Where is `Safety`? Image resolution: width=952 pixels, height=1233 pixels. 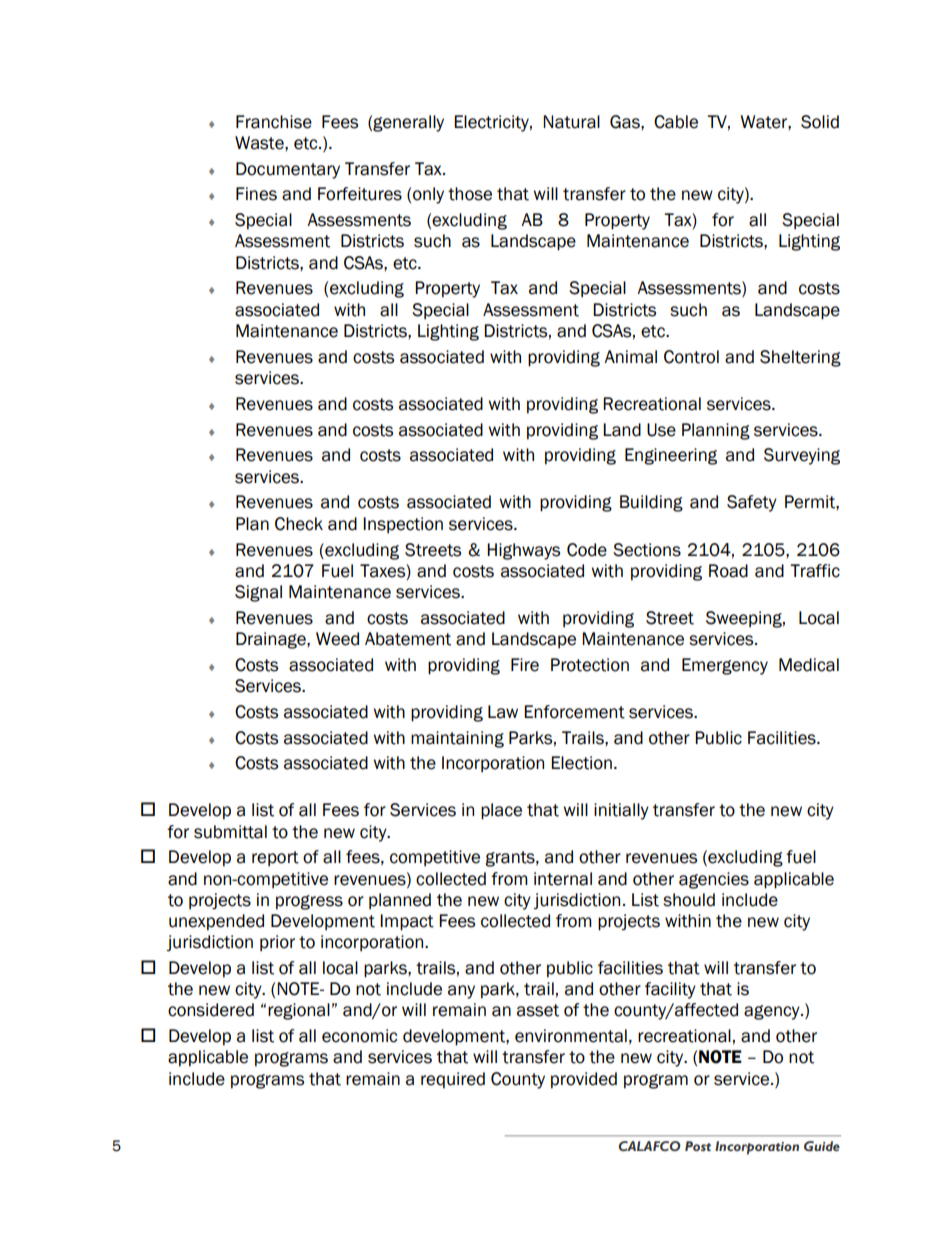 Safety is located at coordinates (752, 503).
